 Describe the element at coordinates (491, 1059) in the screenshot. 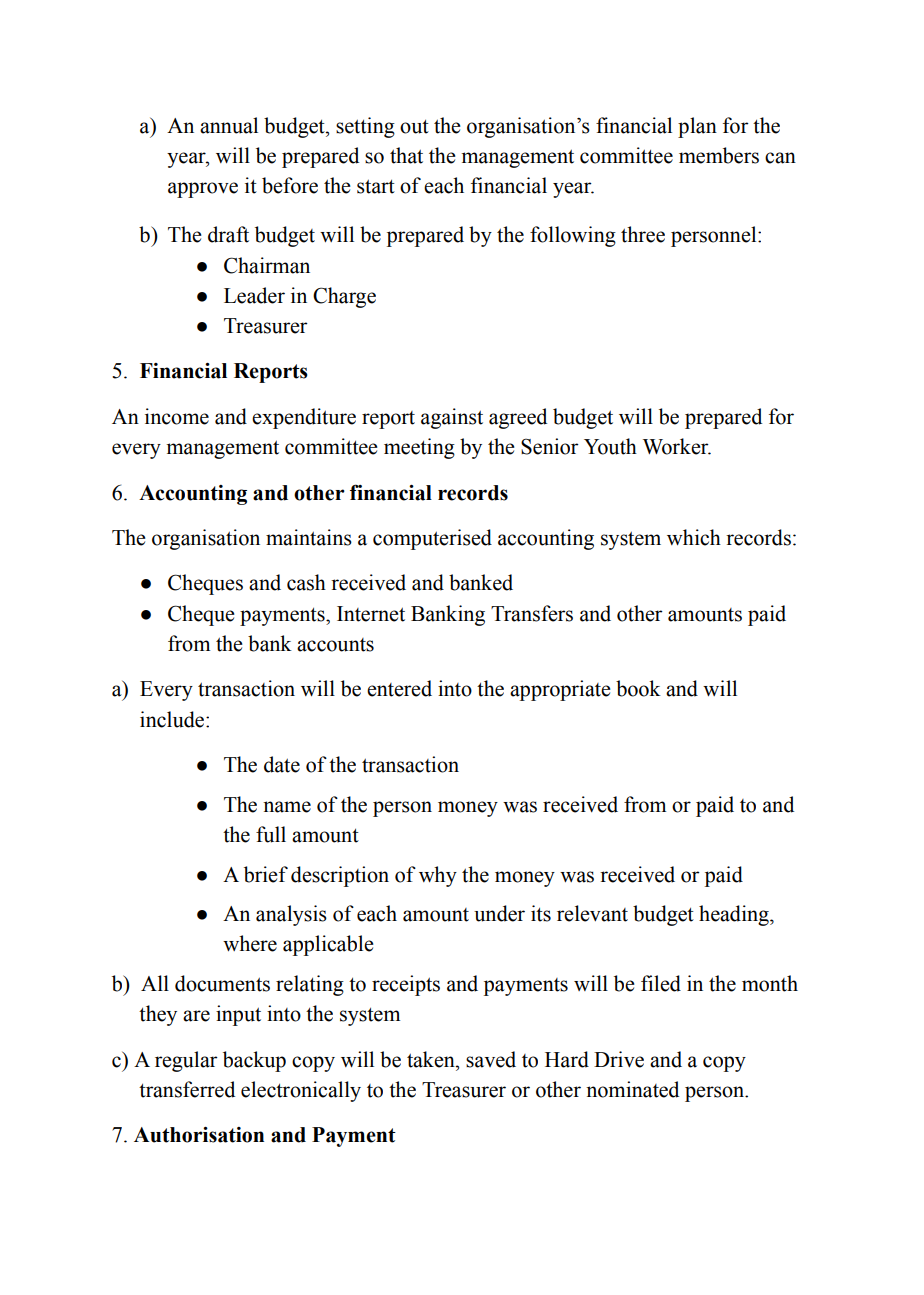

I see `saved` at that location.
